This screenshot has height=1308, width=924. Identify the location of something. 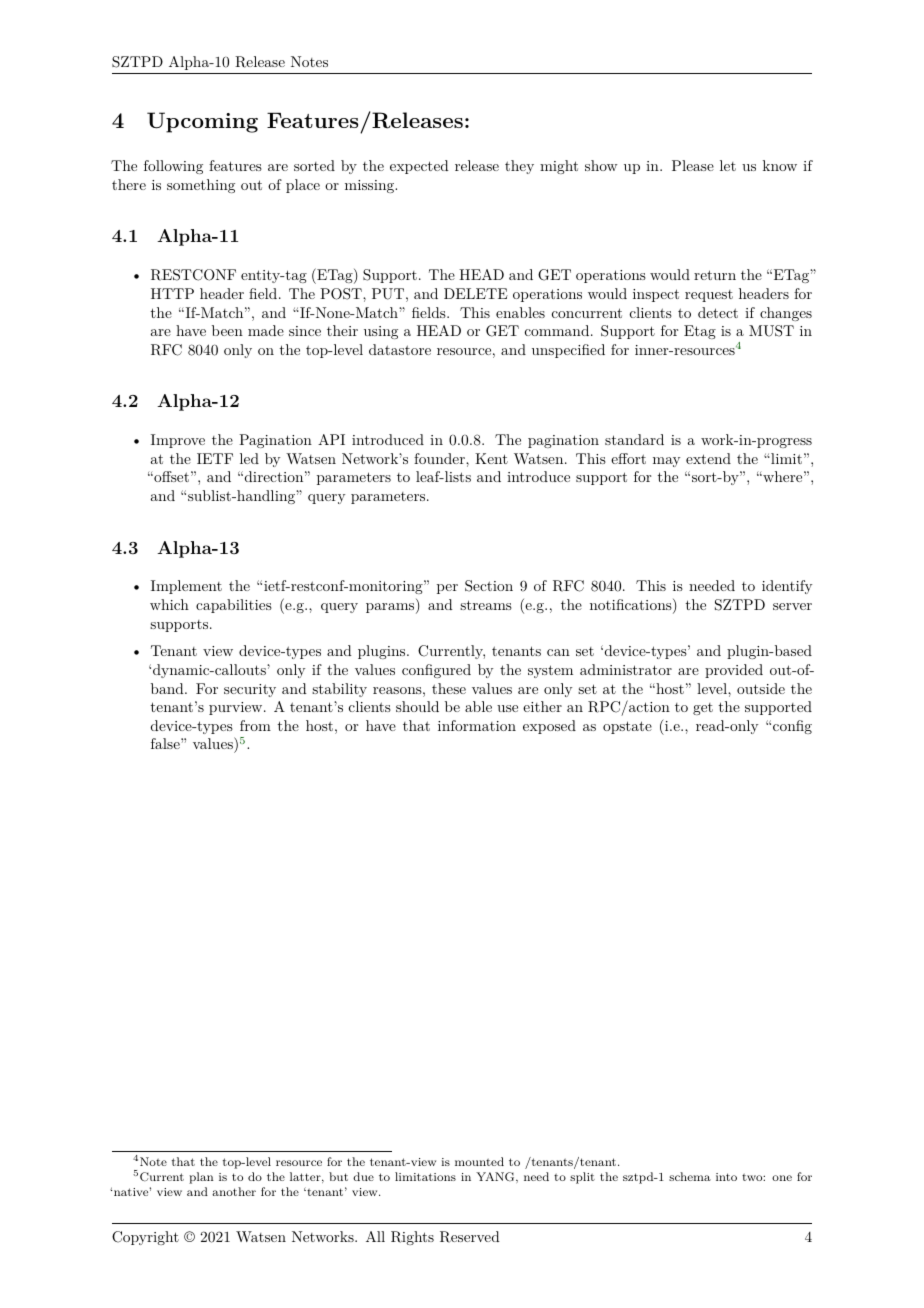
(201, 186).
